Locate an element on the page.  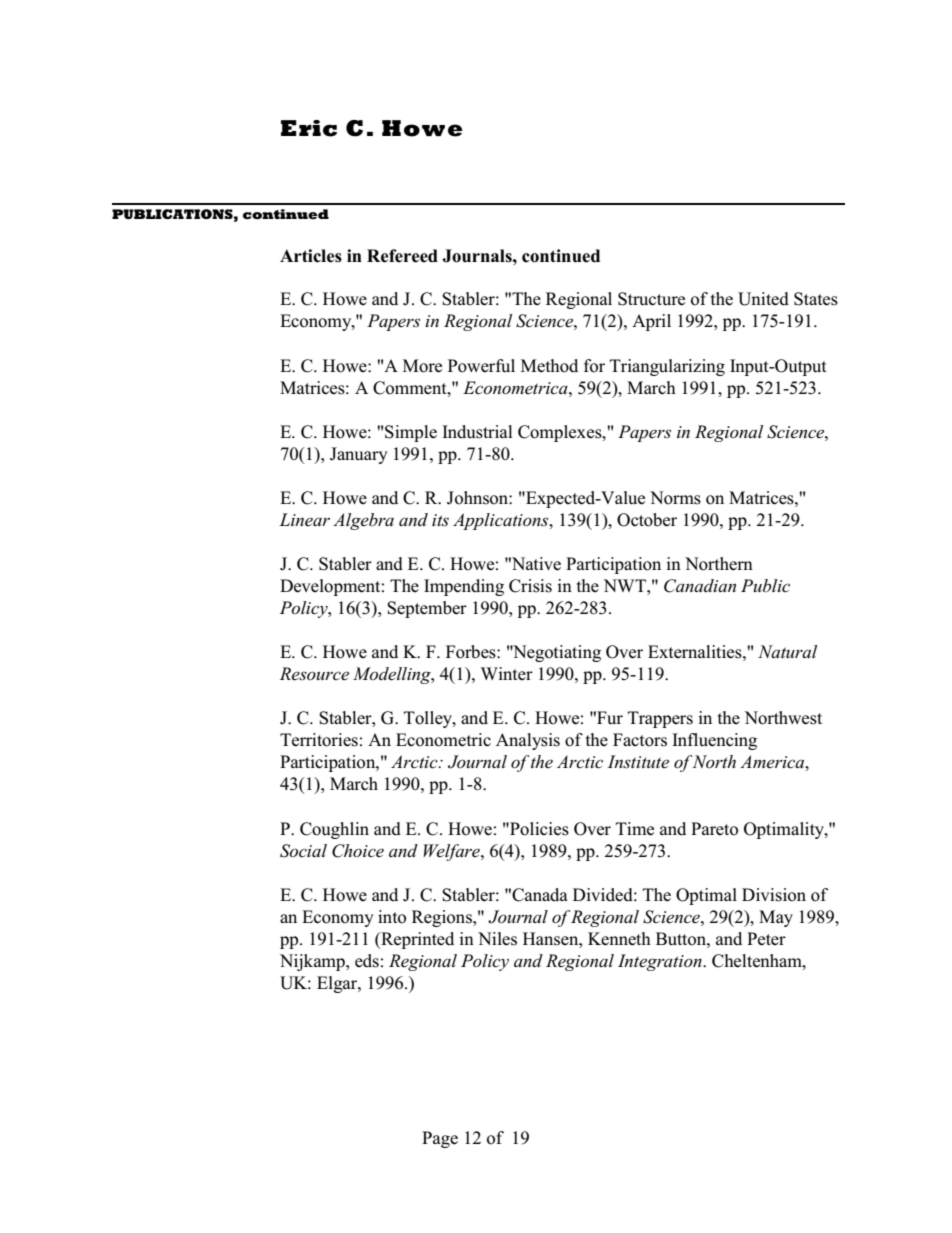
Page is located at coordinates (440, 1139).
